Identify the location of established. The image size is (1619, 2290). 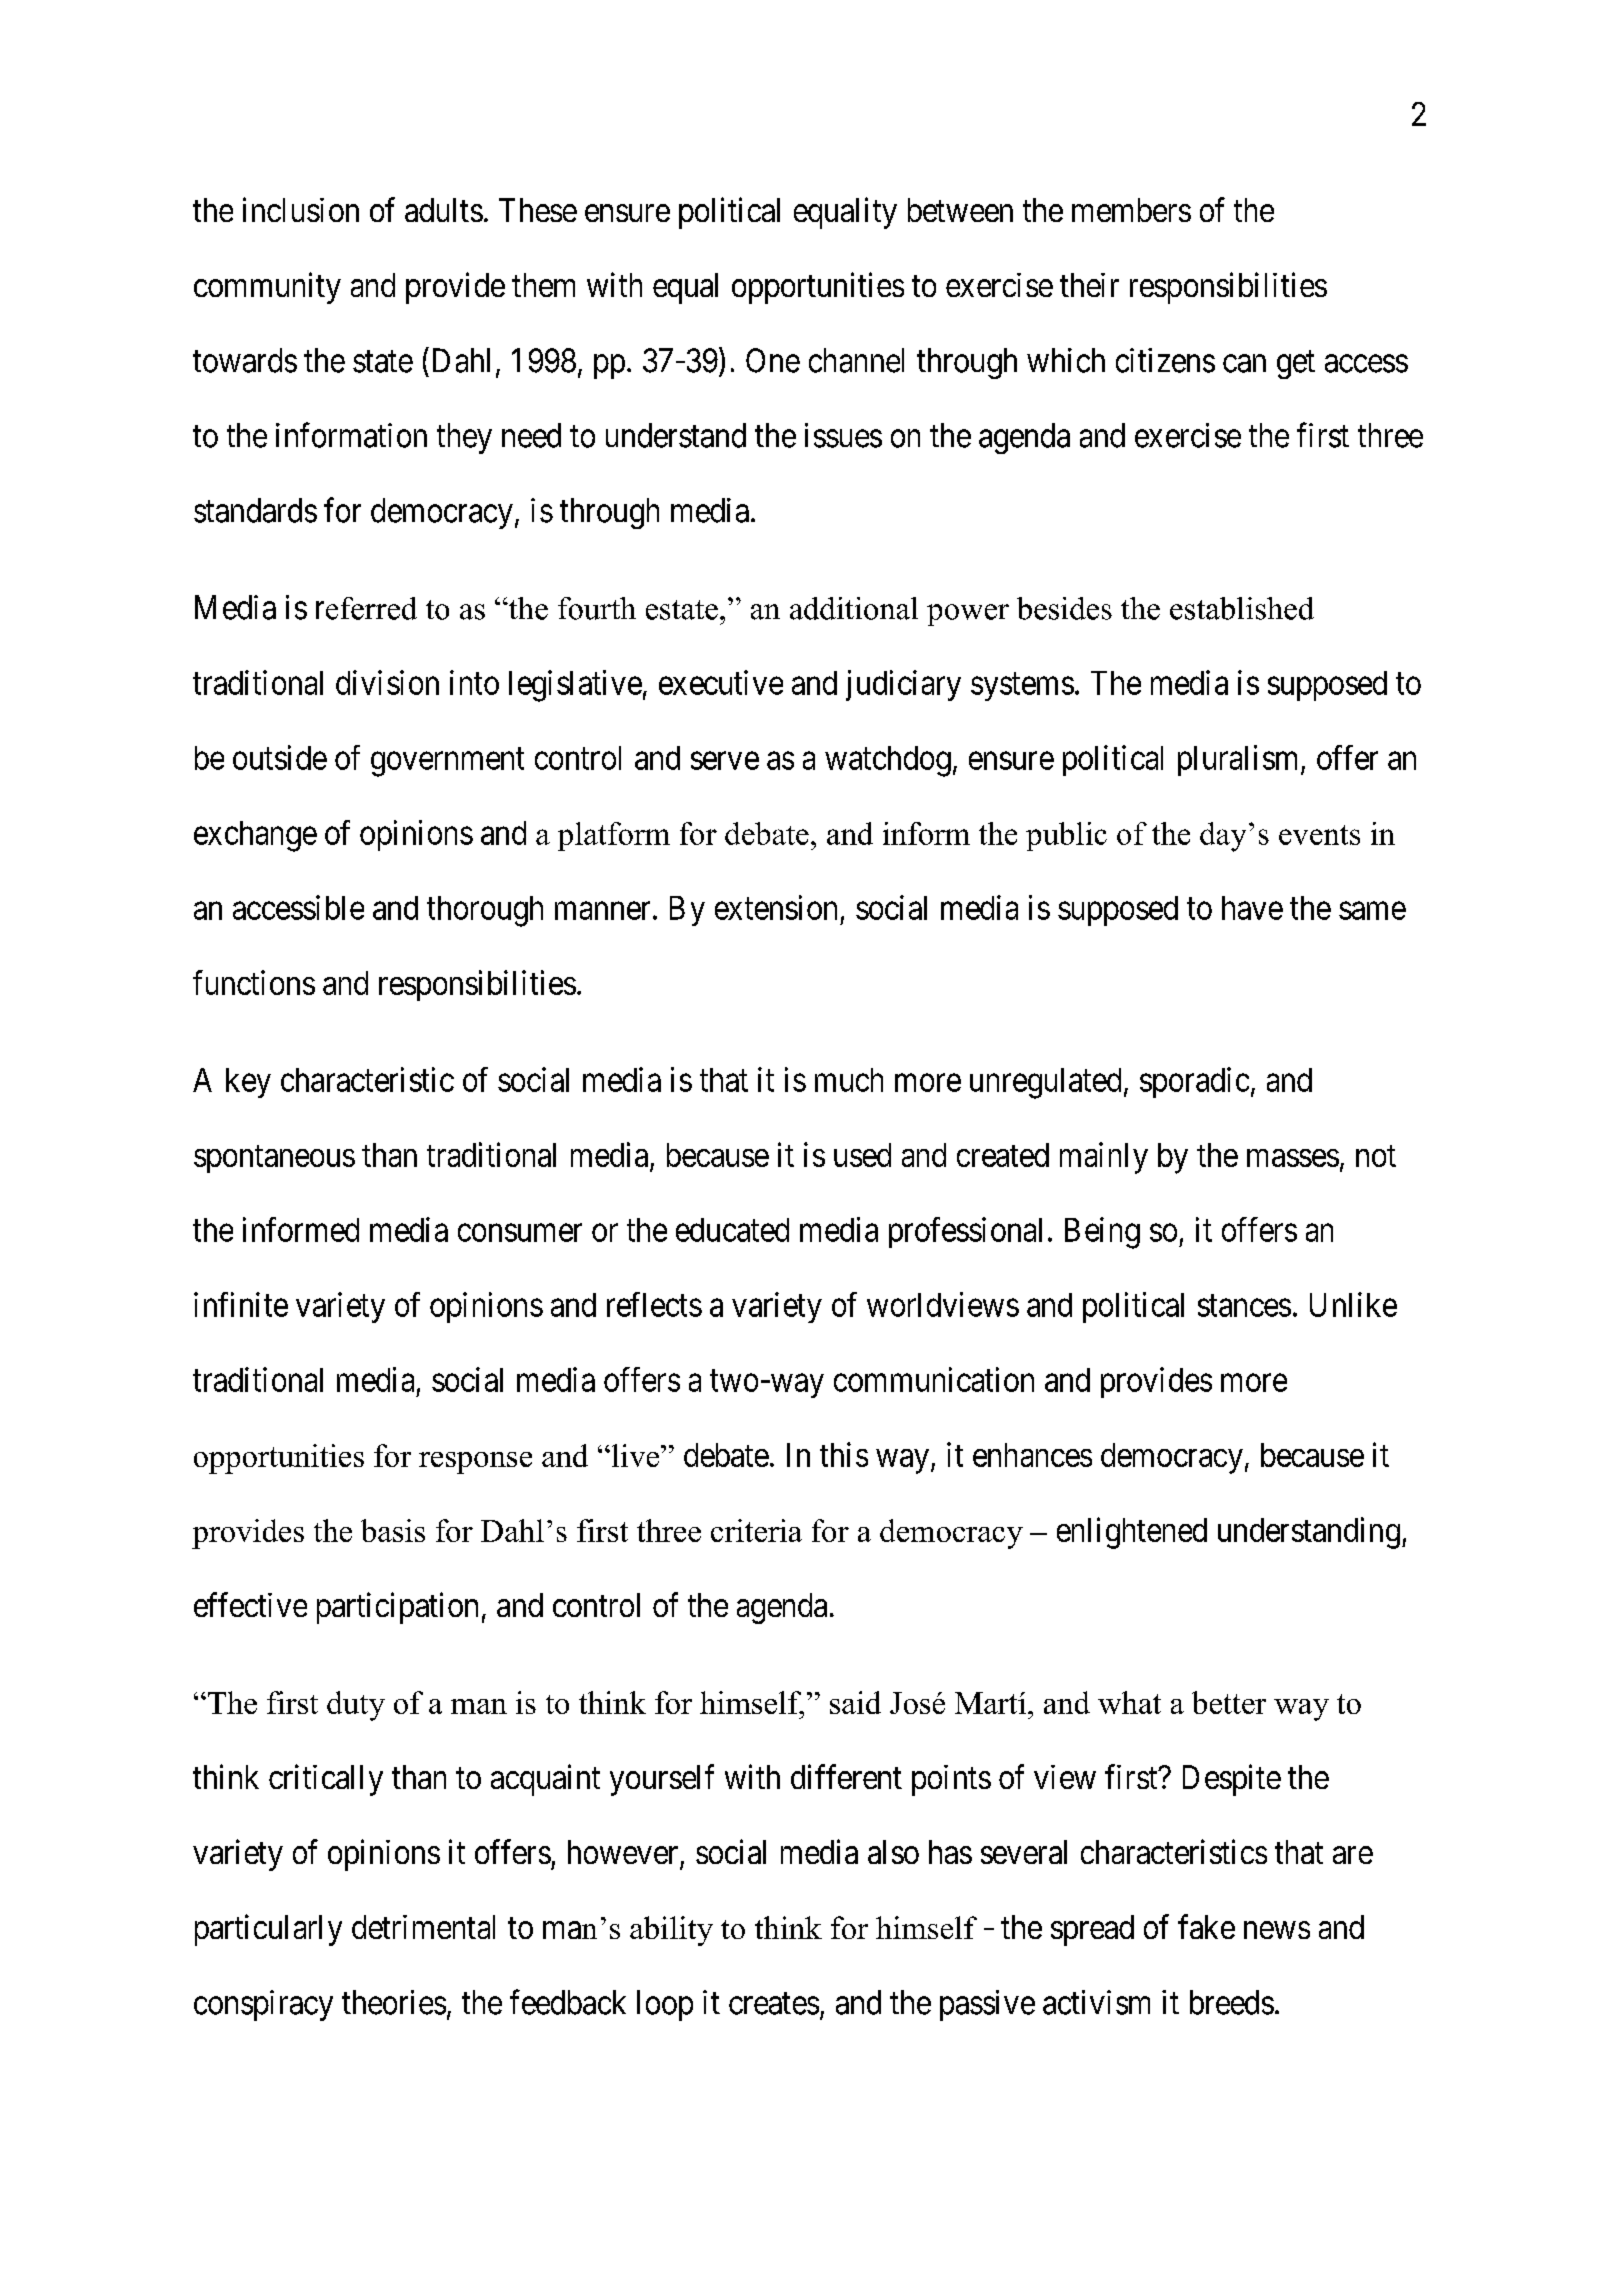
(1242, 608).
